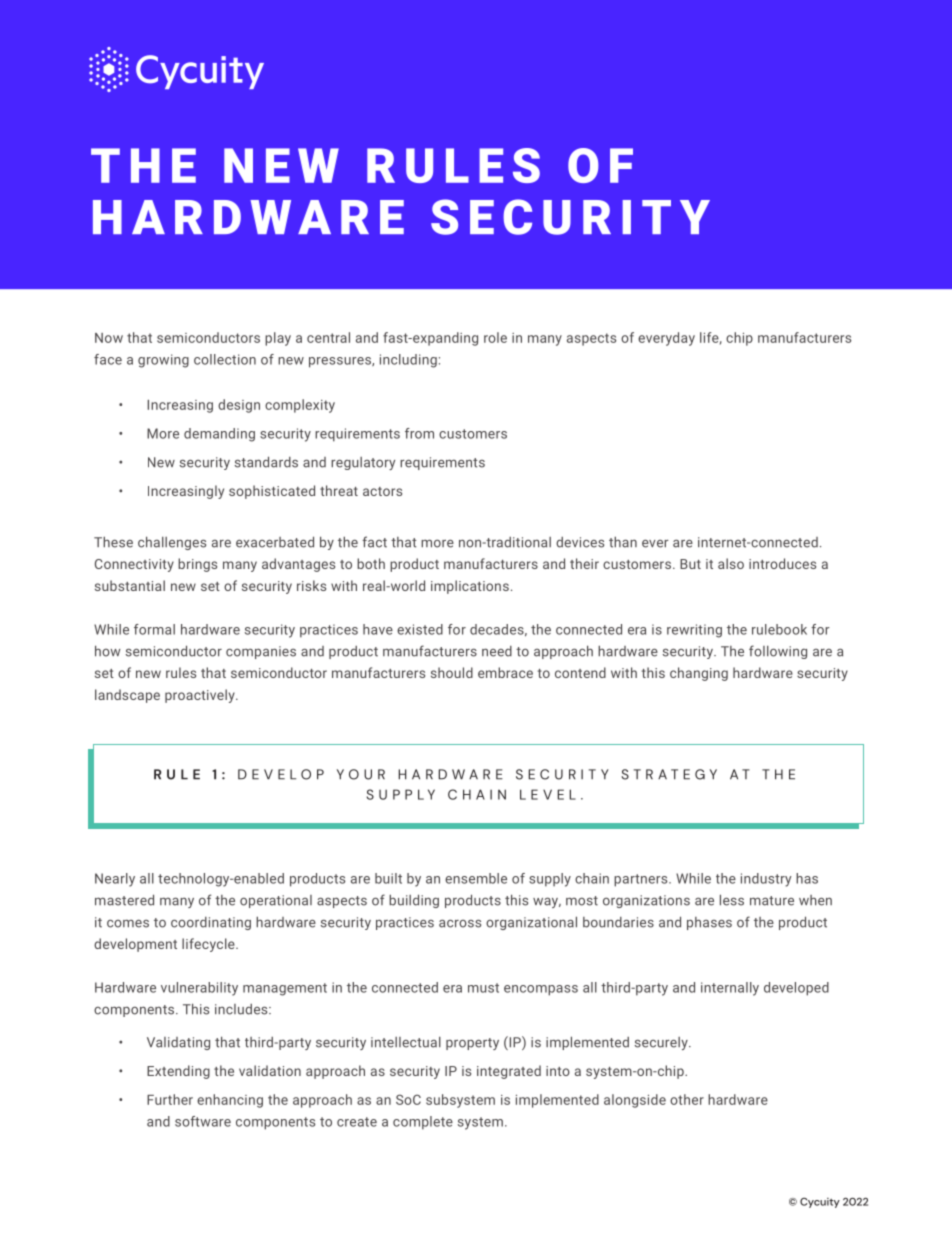  I want to click on role, so click(495, 337).
